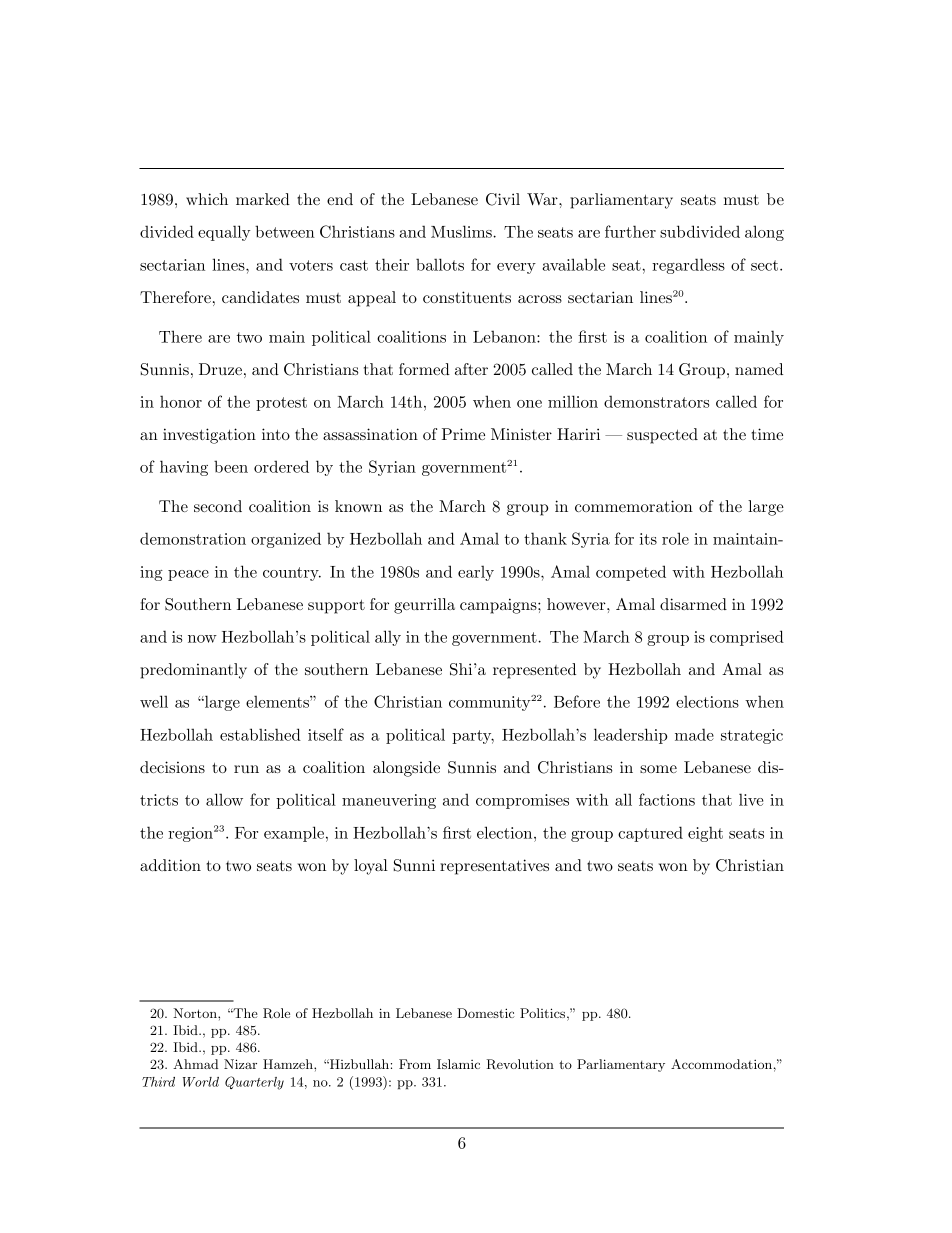 Image resolution: width=952 pixels, height=1233 pixels. Describe the element at coordinates (462, 231) in the image. I see `Muslims` at that location.
